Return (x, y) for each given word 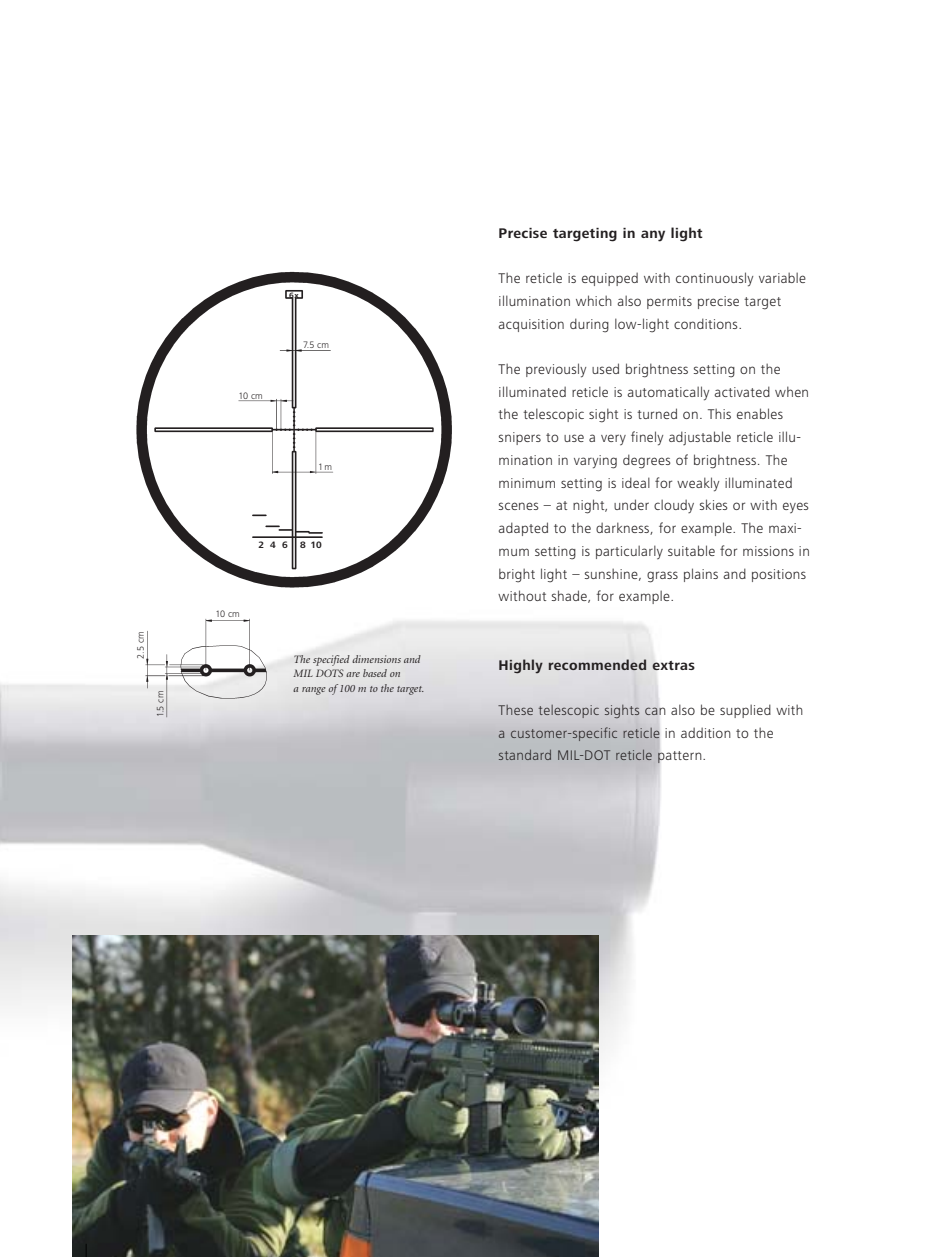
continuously (714, 279)
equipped (610, 279)
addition (706, 732)
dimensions (376, 659)
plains (701, 575)
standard (525, 755)
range (314, 691)
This (719, 413)
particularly (629, 552)
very (613, 439)
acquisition (531, 325)
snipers (520, 438)
